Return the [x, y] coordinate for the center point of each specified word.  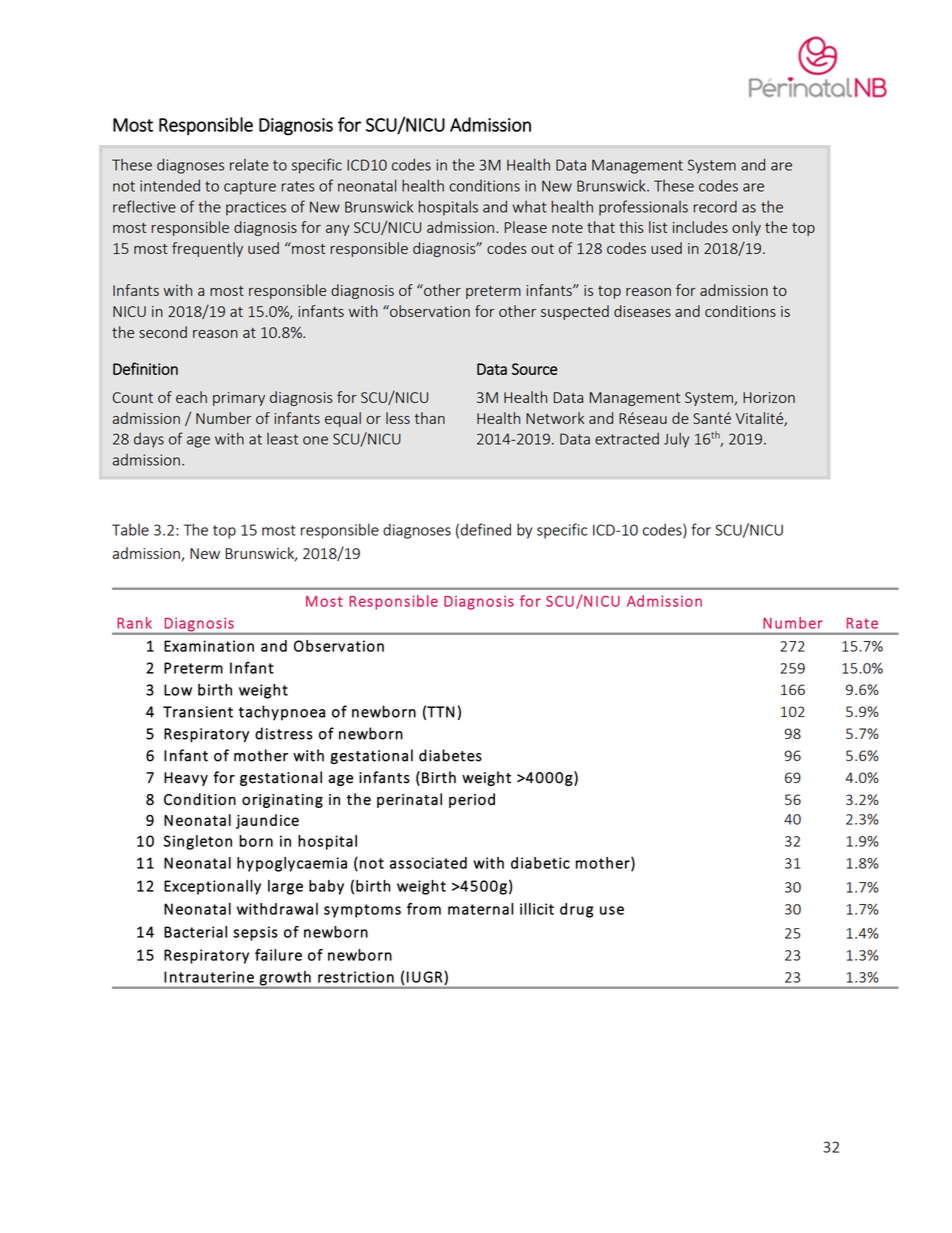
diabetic [540, 863]
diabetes [450, 755]
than [429, 418]
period [472, 800]
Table [130, 529]
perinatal [409, 800]
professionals [643, 208]
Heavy [186, 779]
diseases [642, 311]
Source [535, 369]
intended [170, 185]
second [163, 332]
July [676, 440]
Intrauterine [209, 977]
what [530, 207]
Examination [209, 646]
